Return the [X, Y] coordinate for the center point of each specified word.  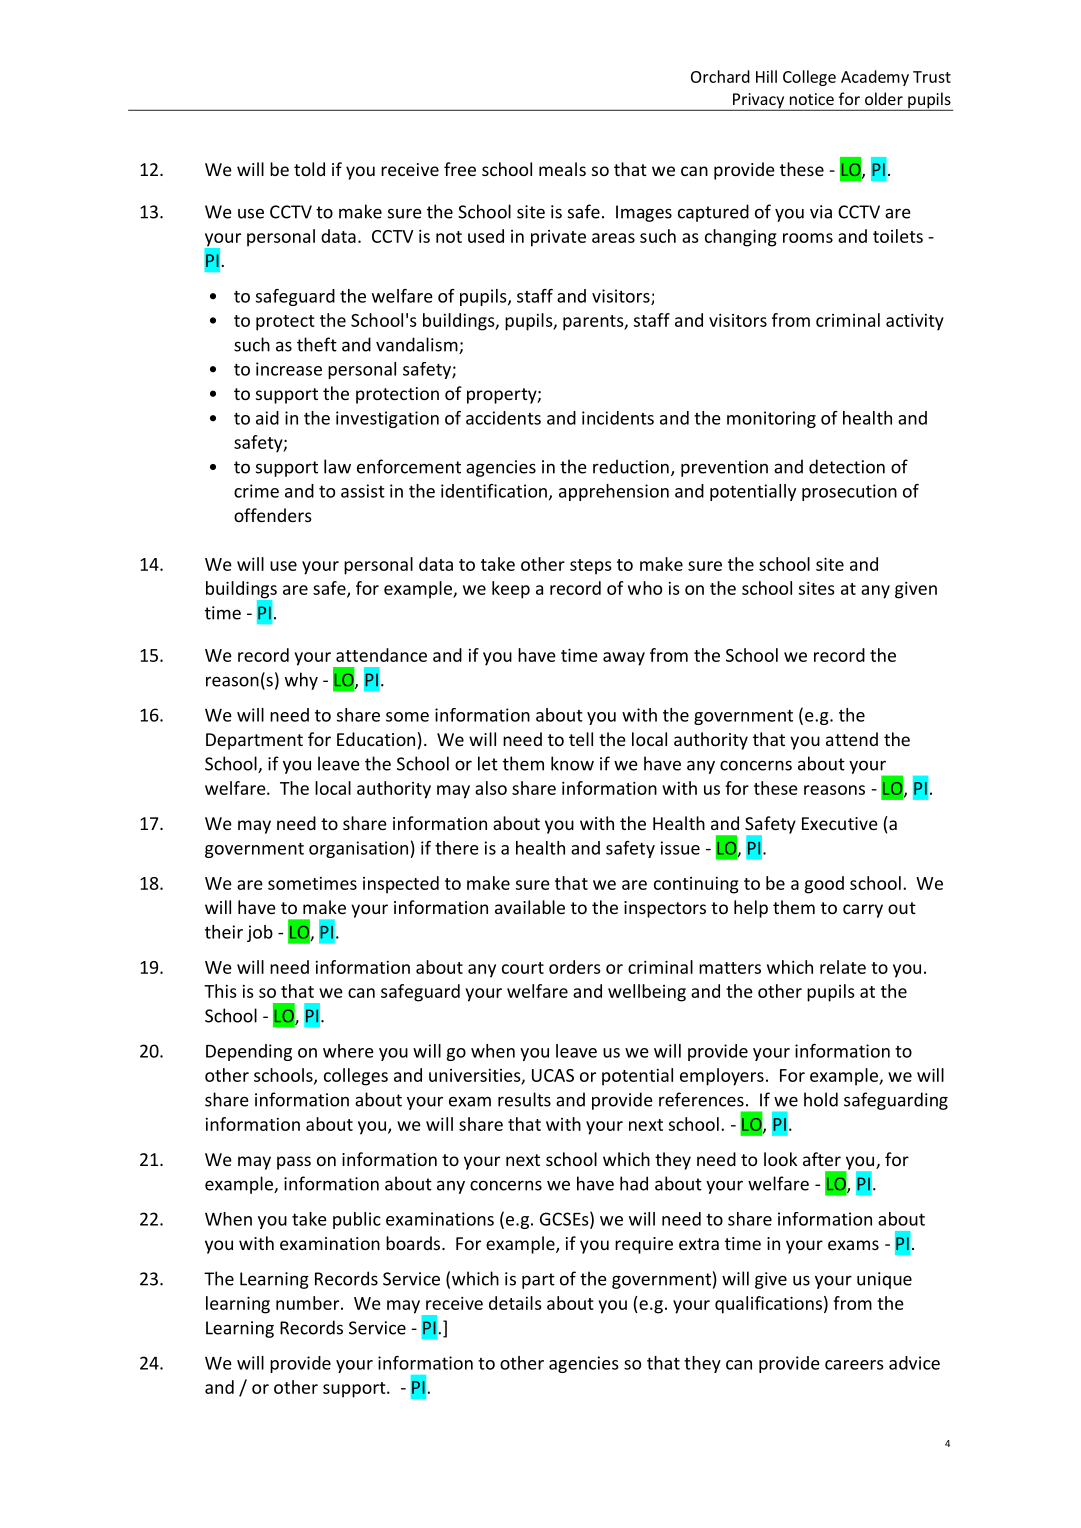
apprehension [614, 492]
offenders [273, 515]
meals [562, 169]
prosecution [849, 492]
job [260, 933]
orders [575, 967]
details [515, 1303]
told [309, 169]
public [357, 1220]
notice [812, 99]
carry [863, 911]
